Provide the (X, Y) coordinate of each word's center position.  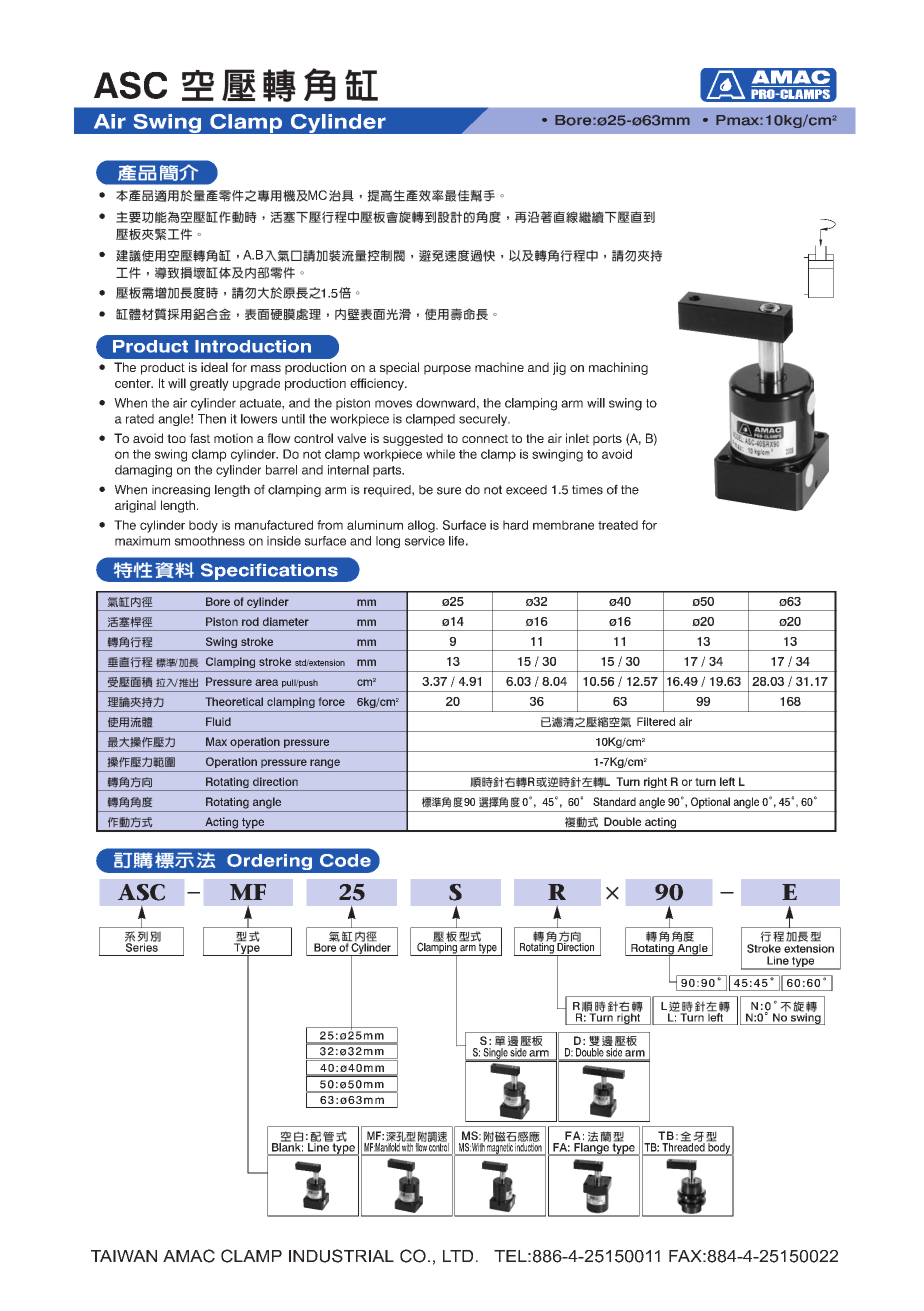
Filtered (656, 721)
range (325, 763)
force (332, 701)
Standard (614, 801)
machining (618, 368)
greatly (209, 384)
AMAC (189, 1256)
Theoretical (234, 701)
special (399, 368)
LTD (458, 1256)
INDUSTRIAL (341, 1256)
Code (345, 860)
